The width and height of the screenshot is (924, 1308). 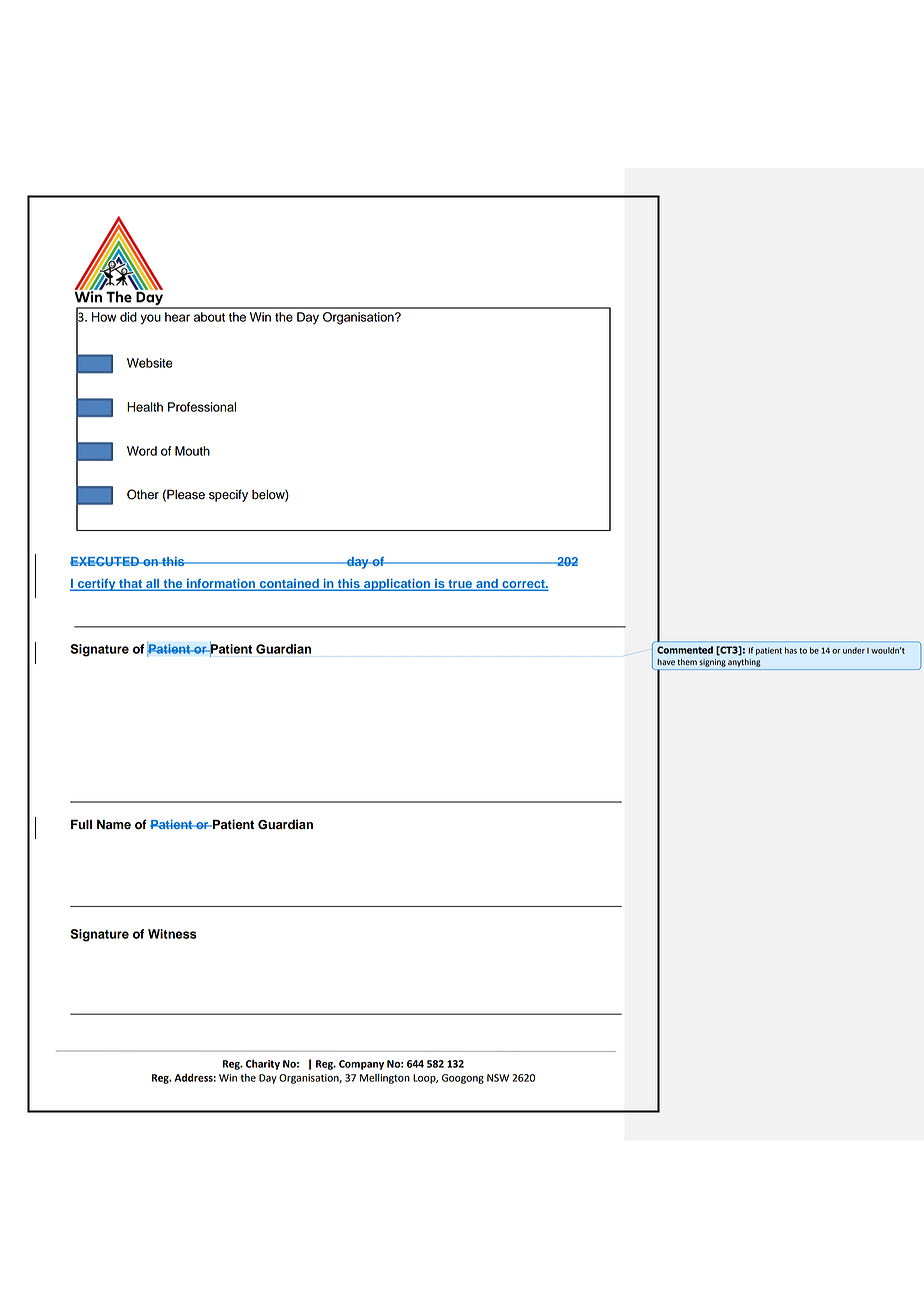 I want to click on about, so click(x=209, y=317).
